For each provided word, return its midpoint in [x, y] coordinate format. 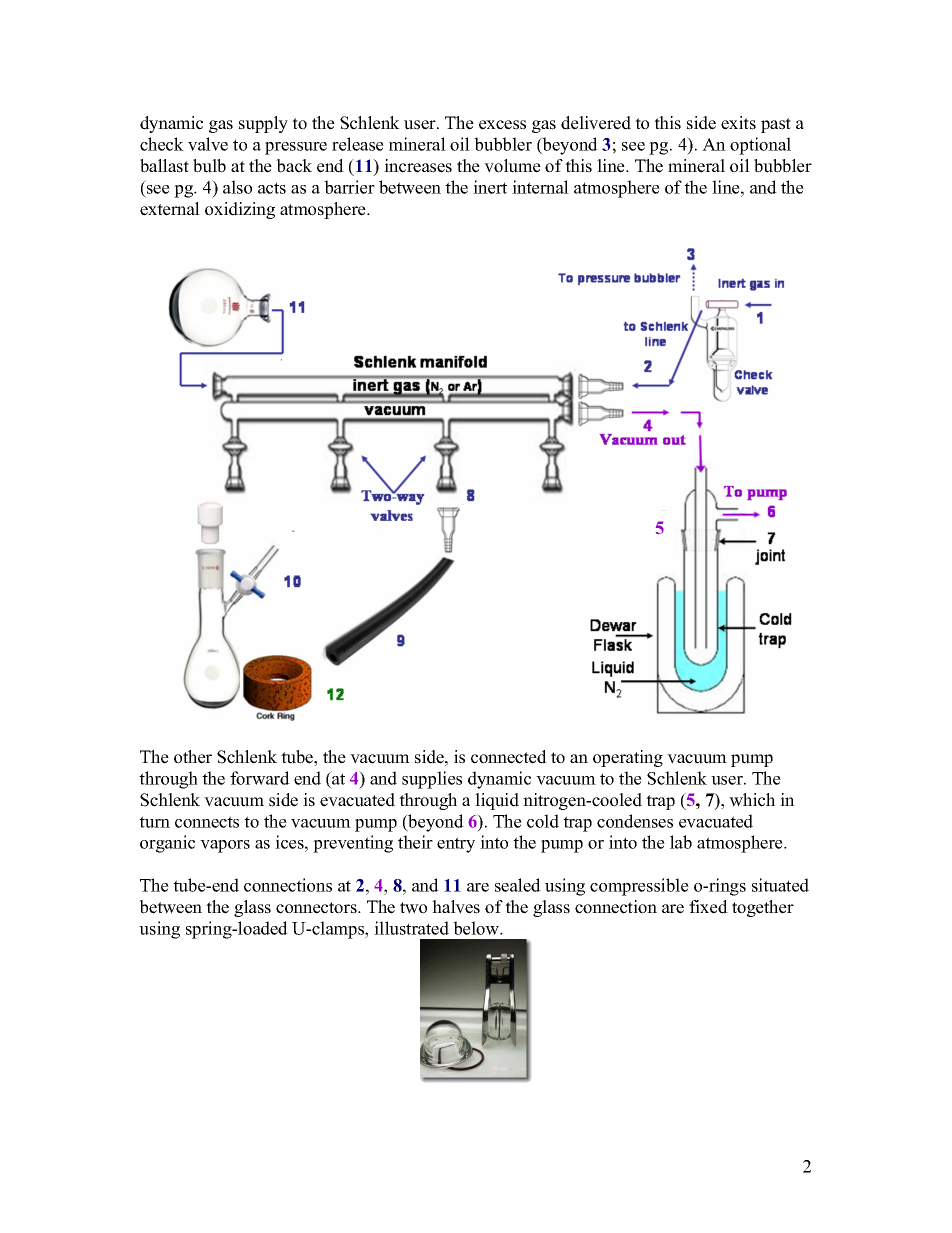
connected [509, 757]
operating [628, 758]
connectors [317, 908]
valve [208, 144]
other [193, 757]
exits [738, 123]
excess [502, 125]
